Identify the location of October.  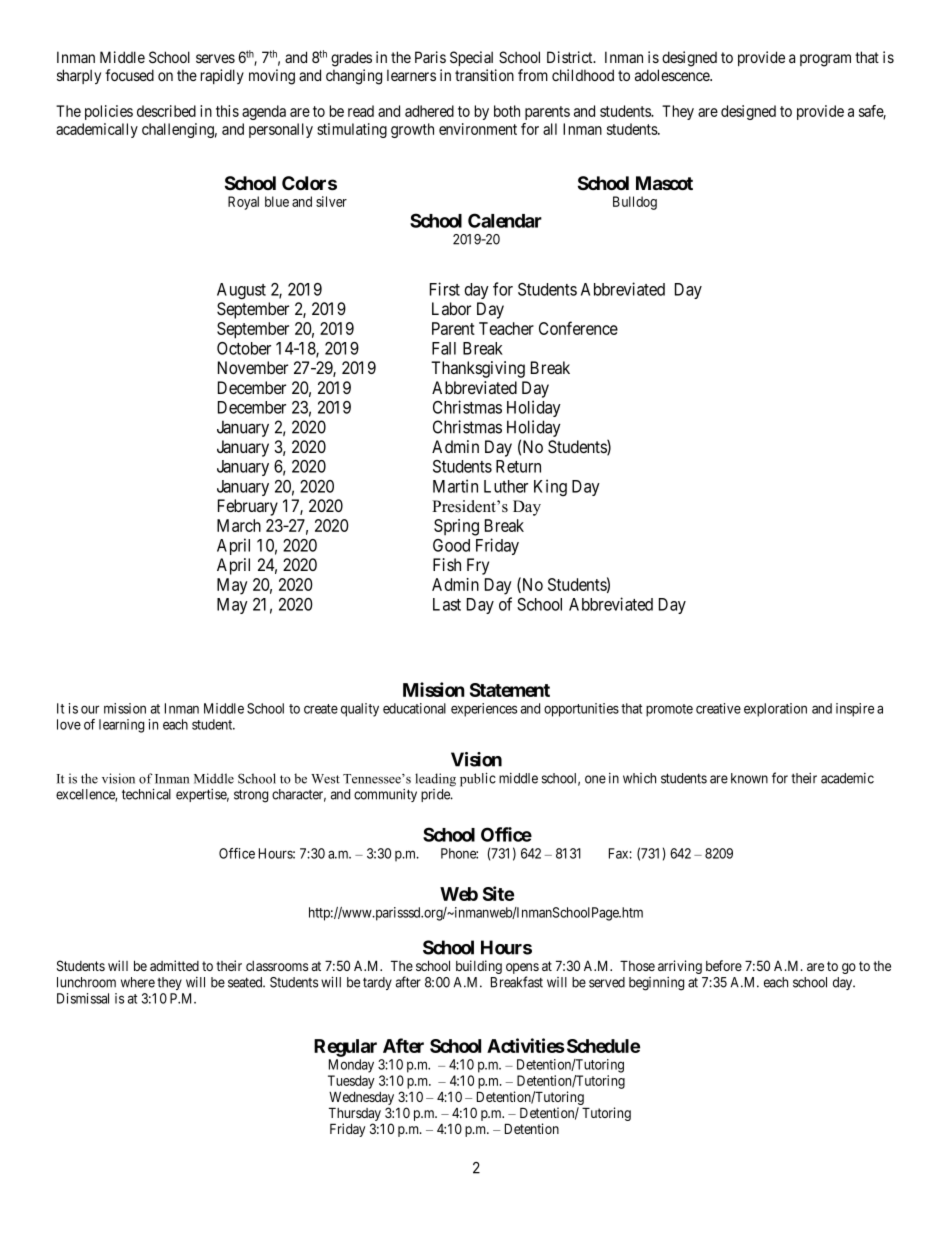
(244, 348).
